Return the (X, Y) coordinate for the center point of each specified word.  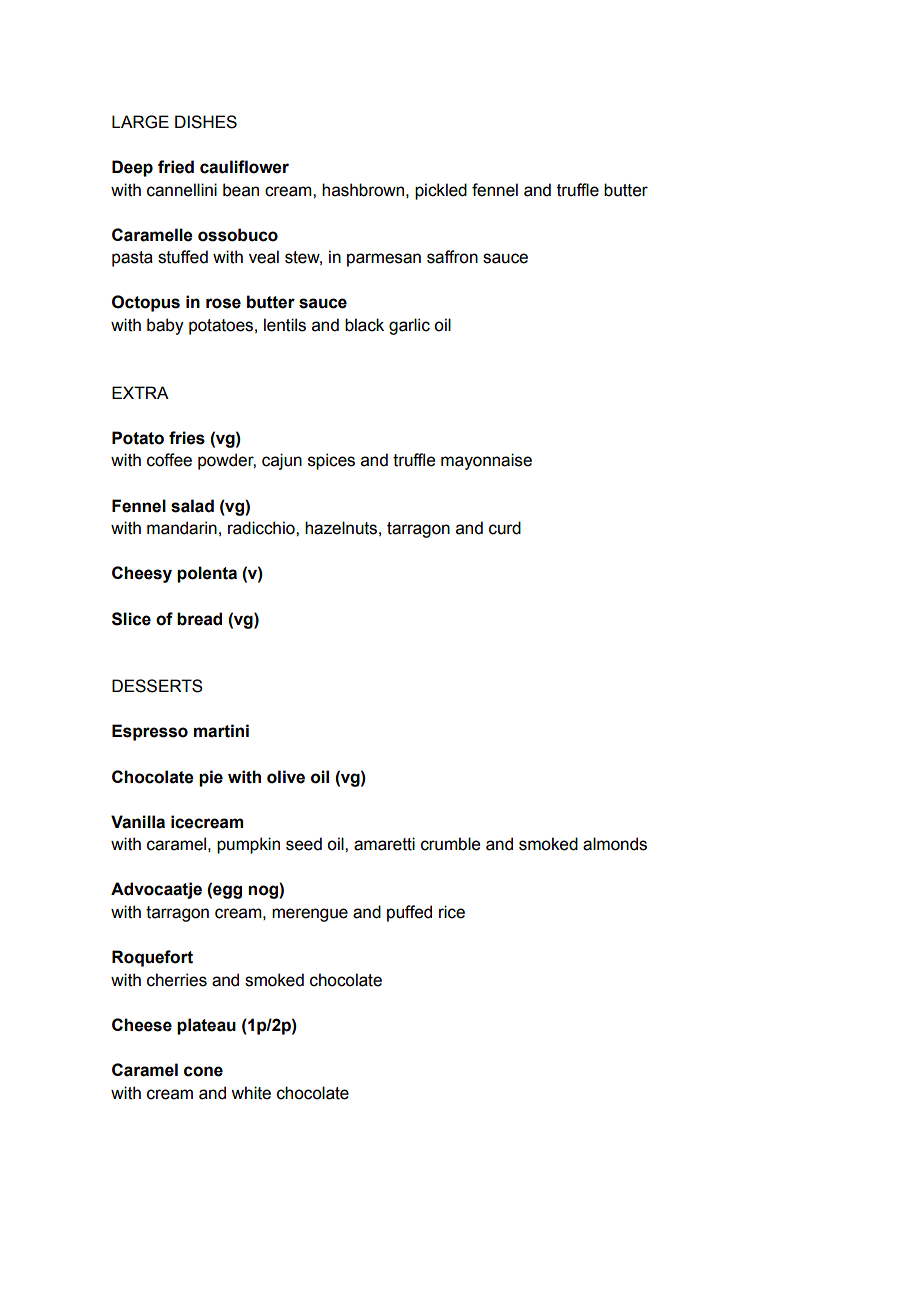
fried (176, 167)
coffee (169, 460)
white (251, 1093)
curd (505, 528)
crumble (450, 844)
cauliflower (244, 167)
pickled (441, 191)
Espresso (150, 732)
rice (452, 912)
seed (304, 844)
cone (203, 1071)
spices (331, 461)
